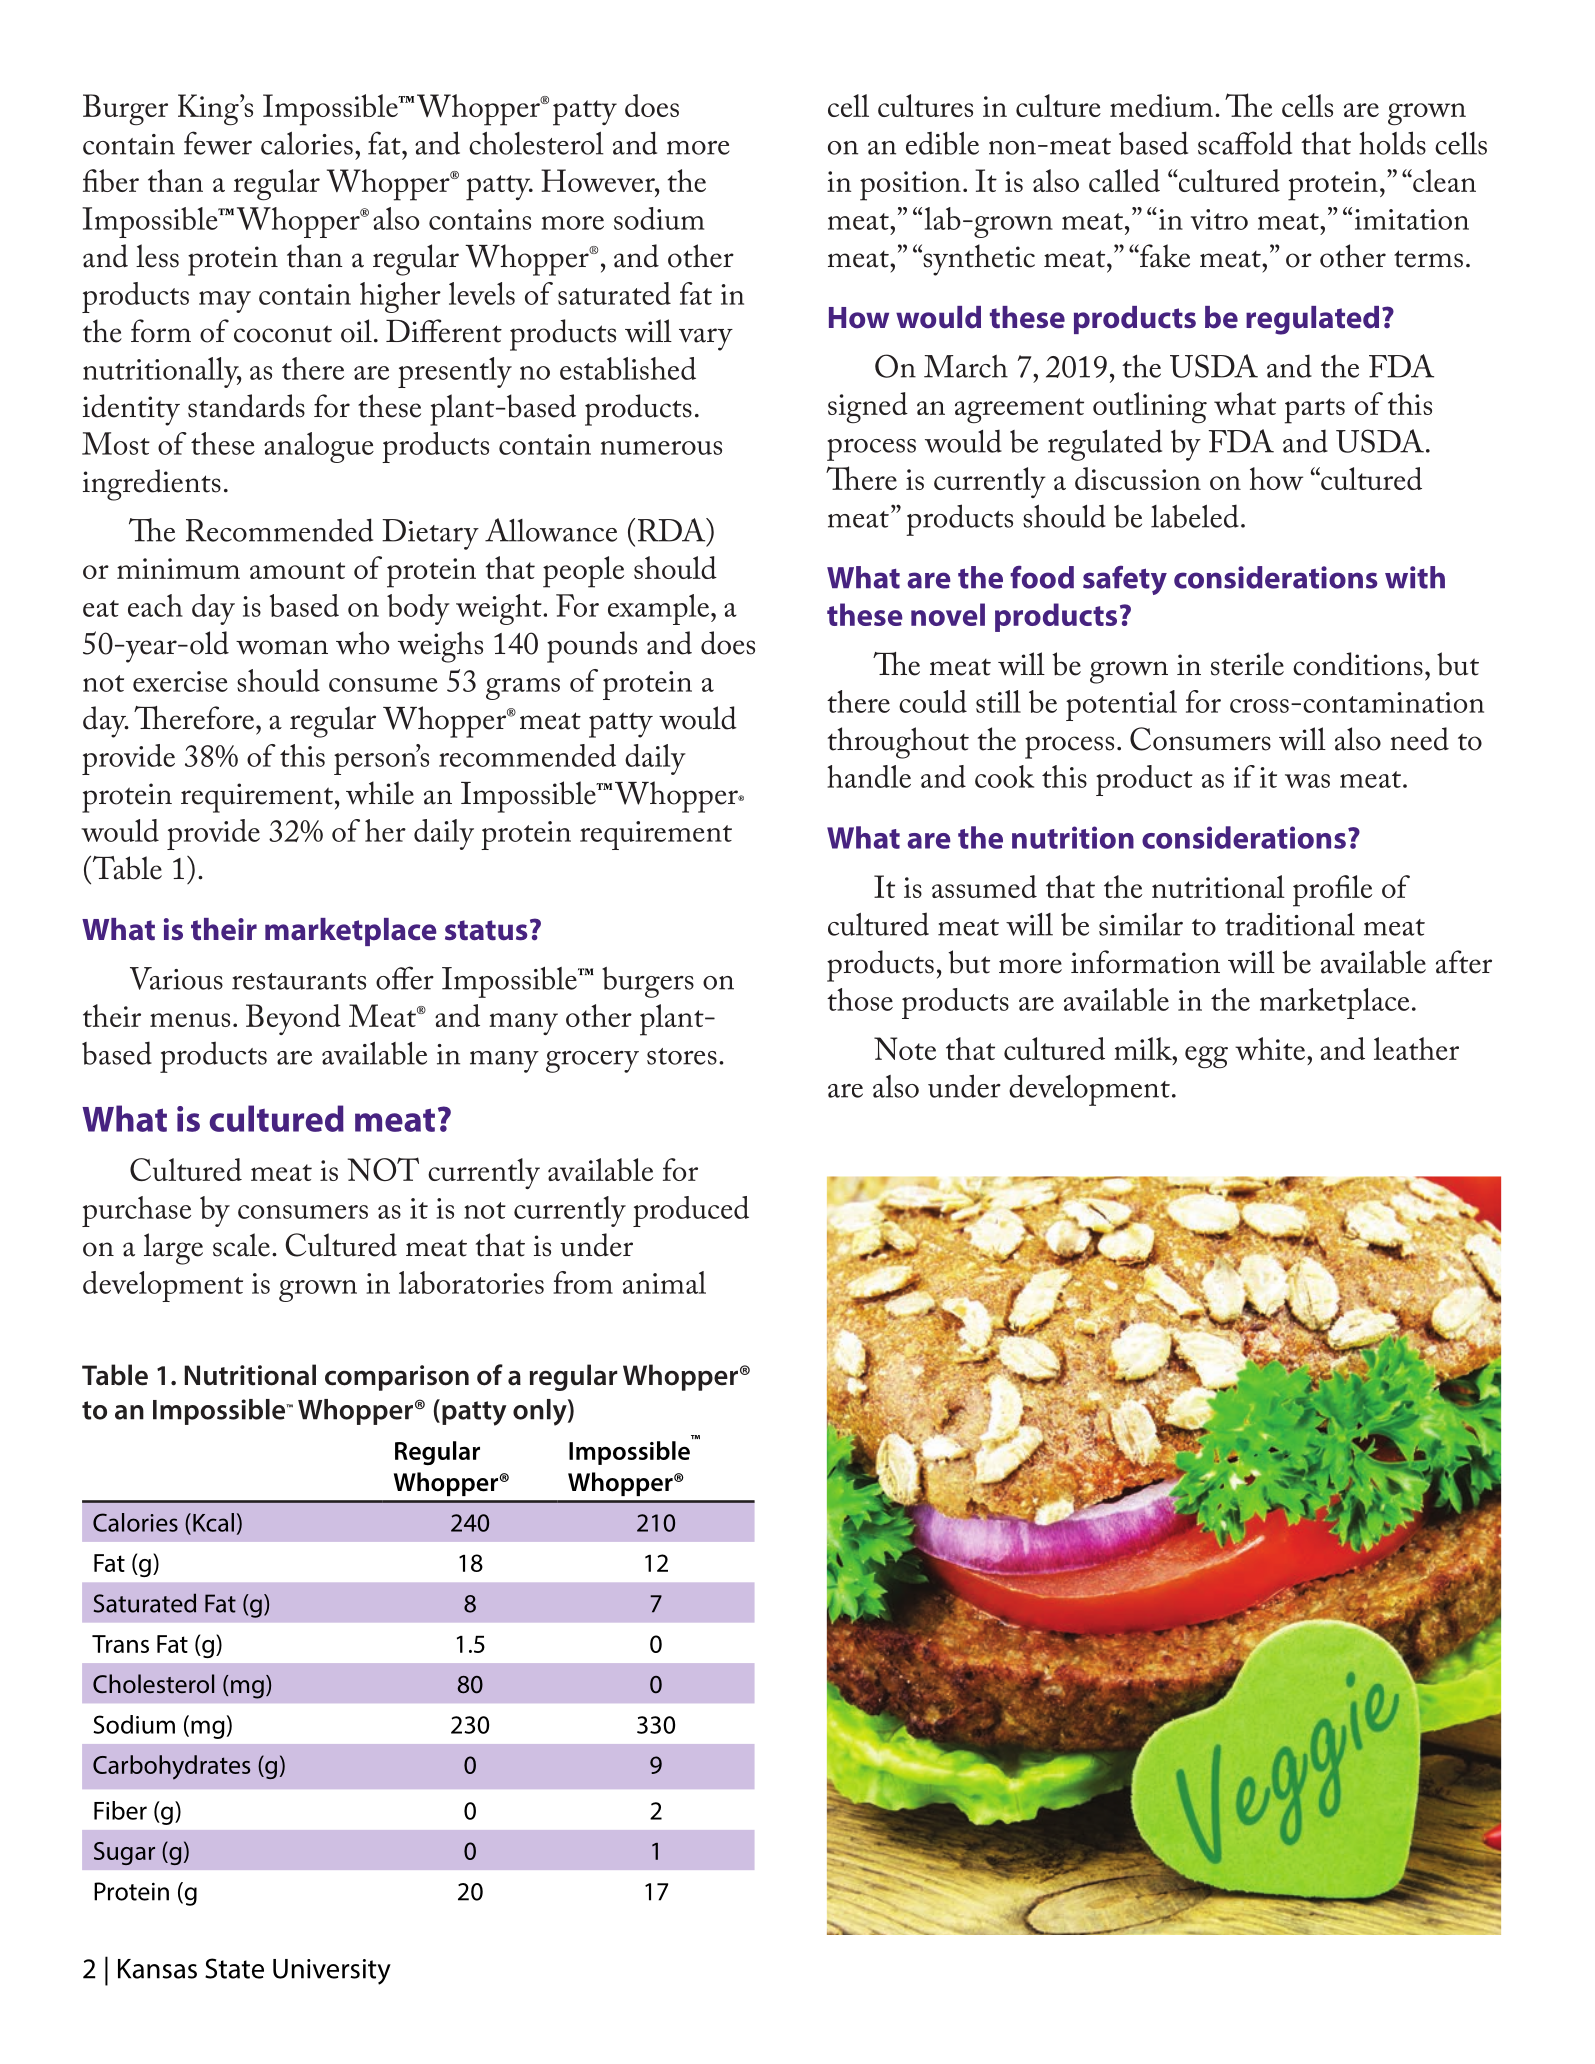  I want to click on State, so click(234, 1968).
